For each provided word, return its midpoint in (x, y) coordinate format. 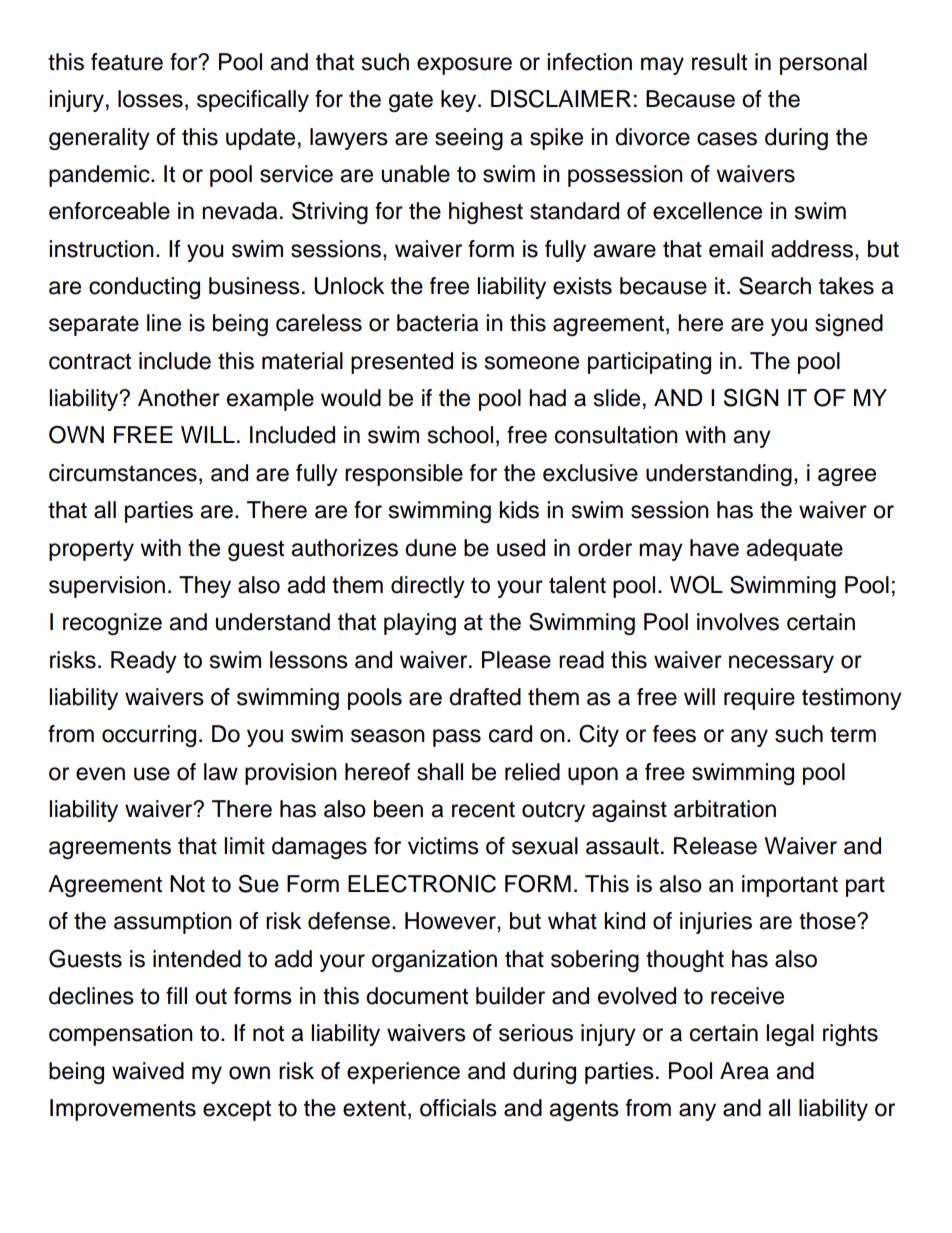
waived (148, 1071)
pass (457, 738)
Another (179, 398)
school (460, 435)
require (759, 699)
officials (458, 1108)
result (719, 62)
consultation (616, 435)
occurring (149, 736)
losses (150, 99)
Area (744, 1071)
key (460, 101)
